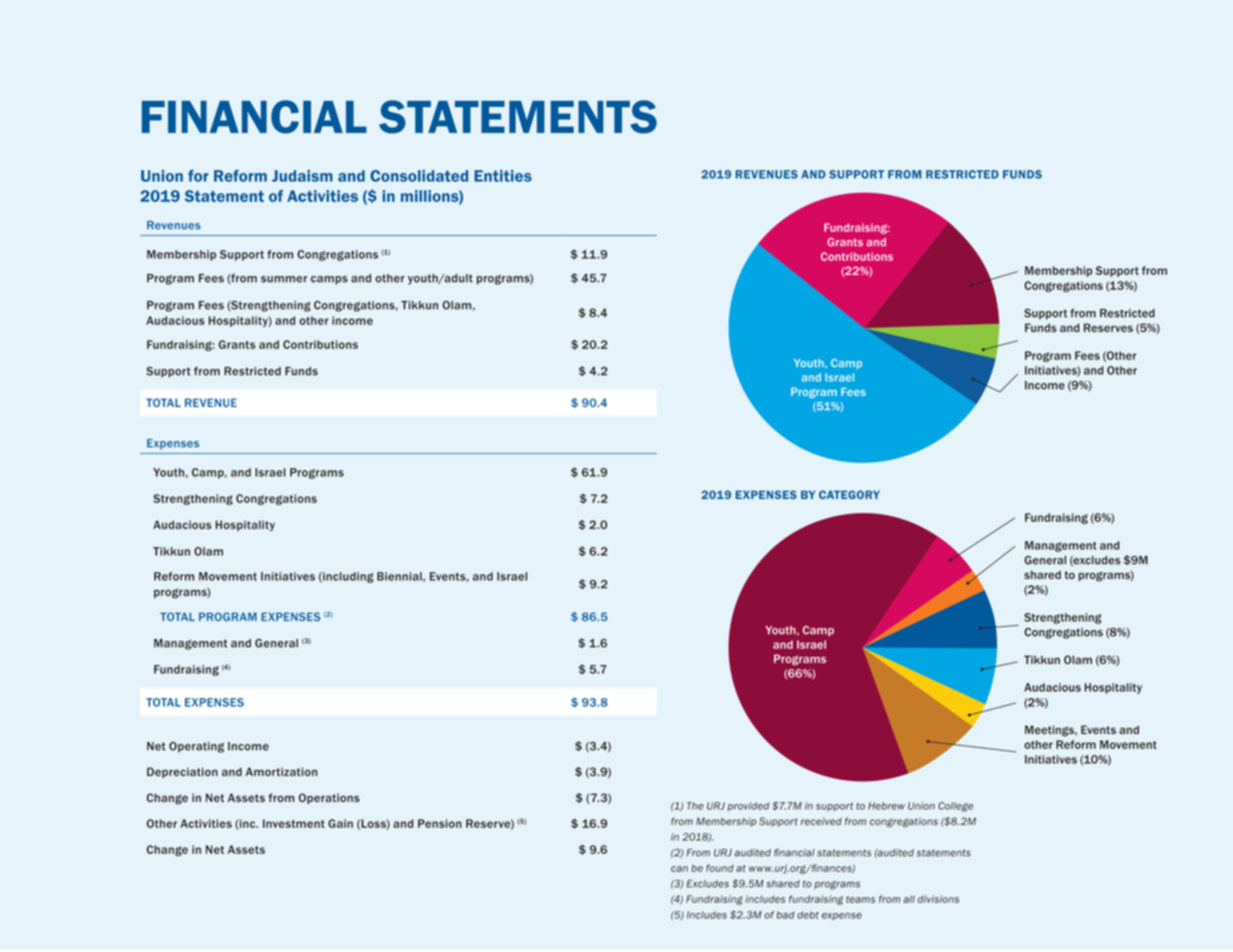 The image size is (1233, 952). I want to click on Hebrew, so click(886, 806).
